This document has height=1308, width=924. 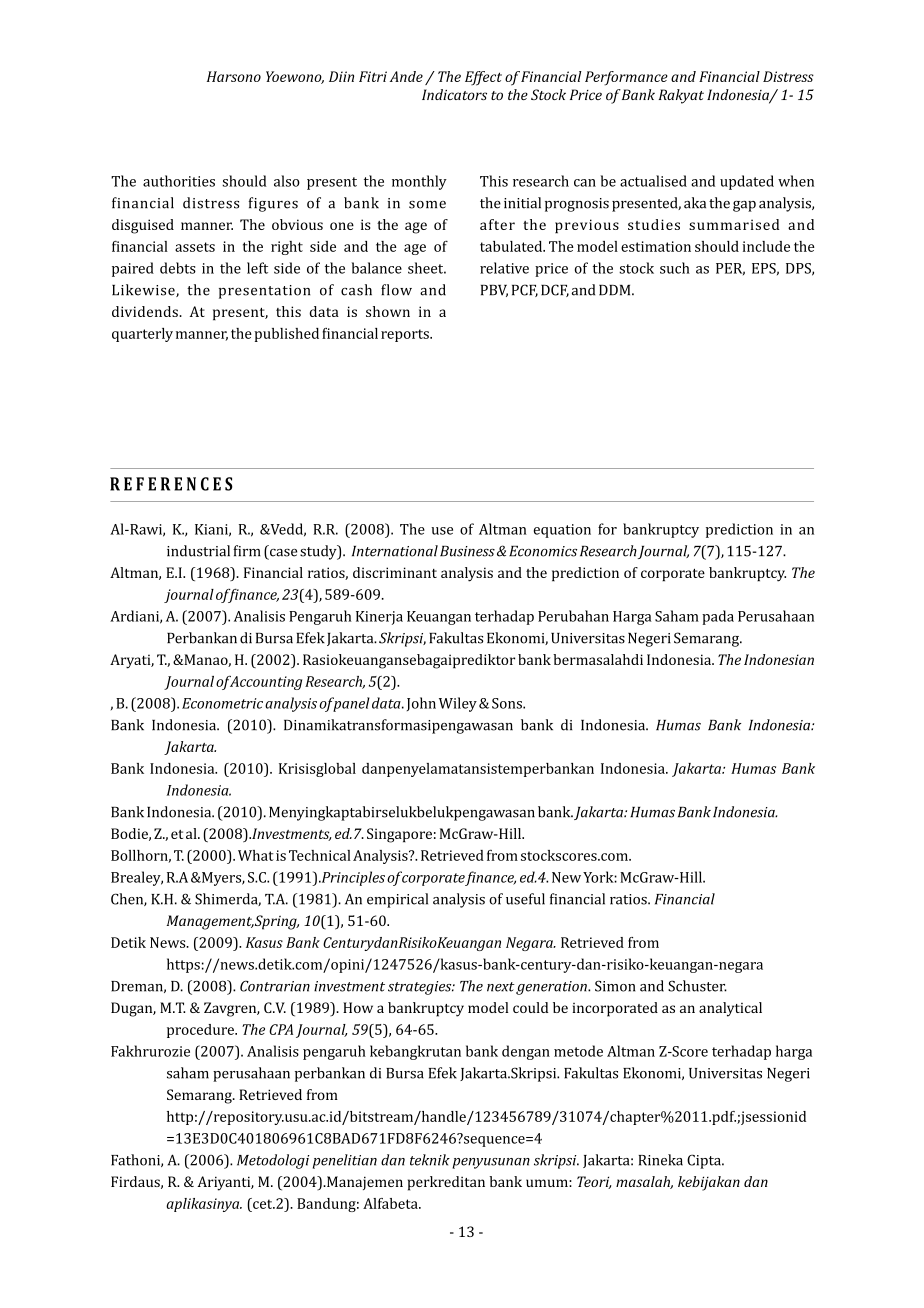 What do you see at coordinates (256, 855) in the document?
I see `What` at bounding box center [256, 855].
